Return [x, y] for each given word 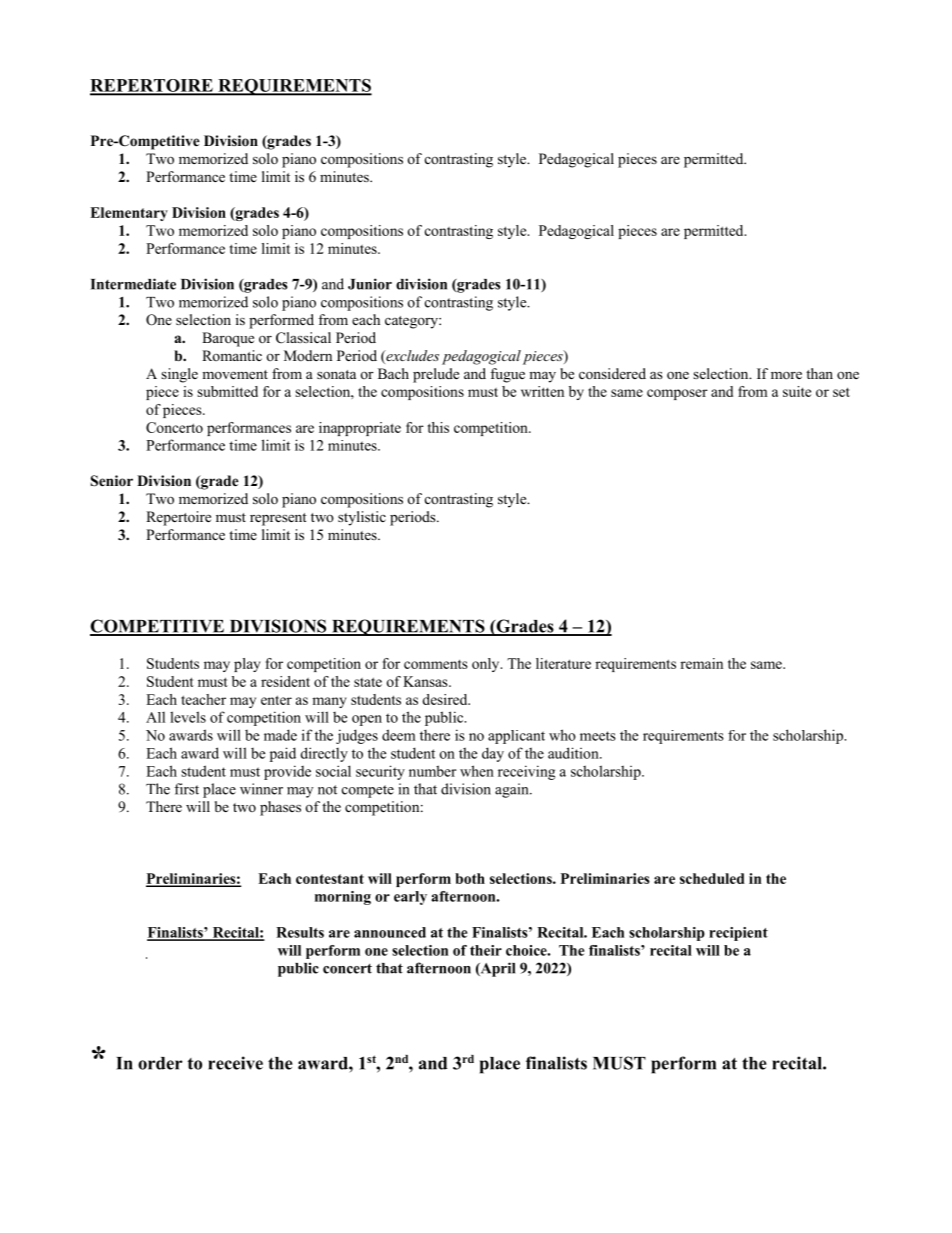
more [786, 375]
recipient [738, 934]
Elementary [129, 214]
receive [235, 1063]
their [486, 950]
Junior [370, 284]
